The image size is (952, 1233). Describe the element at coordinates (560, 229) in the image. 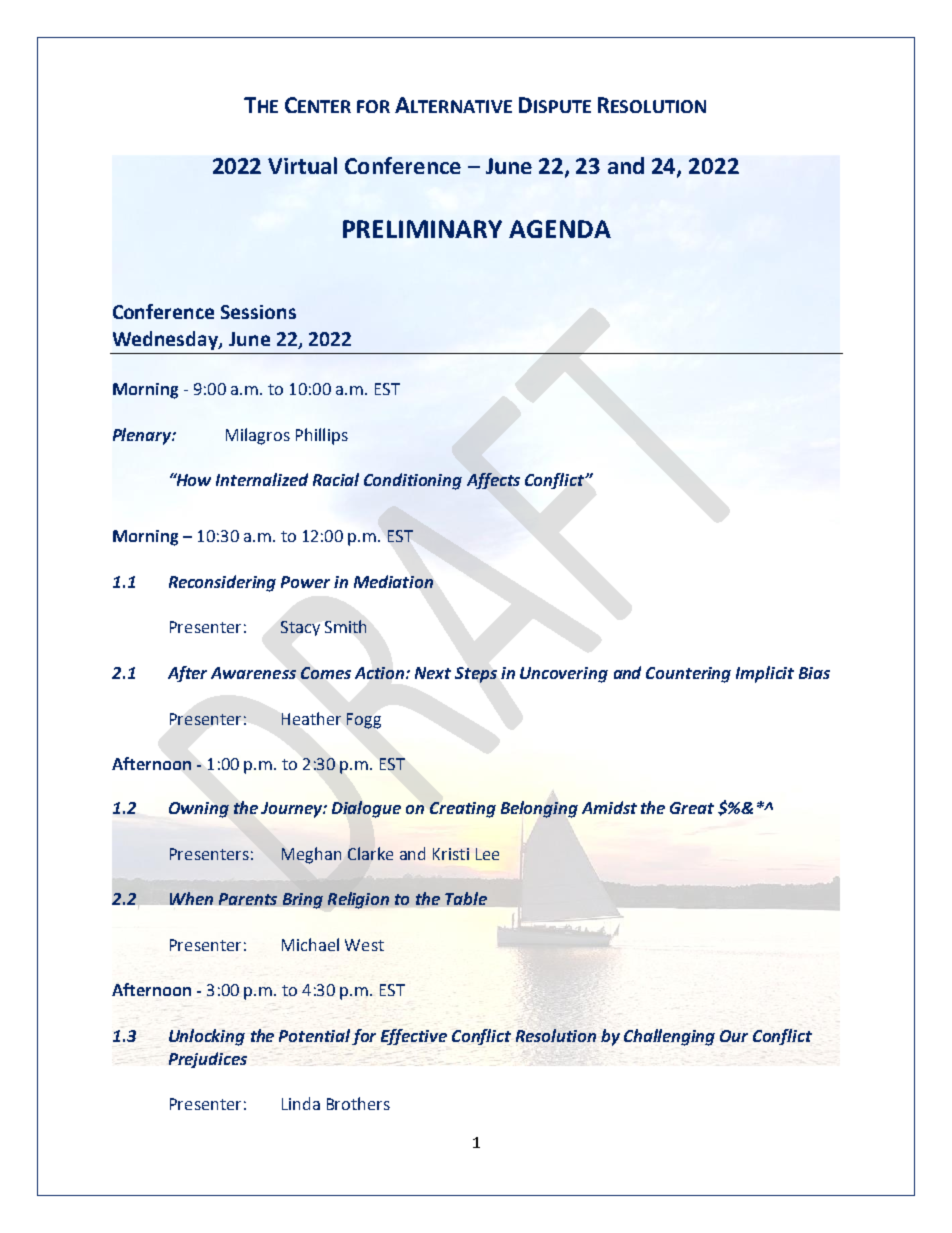

I see `AGENDA` at that location.
